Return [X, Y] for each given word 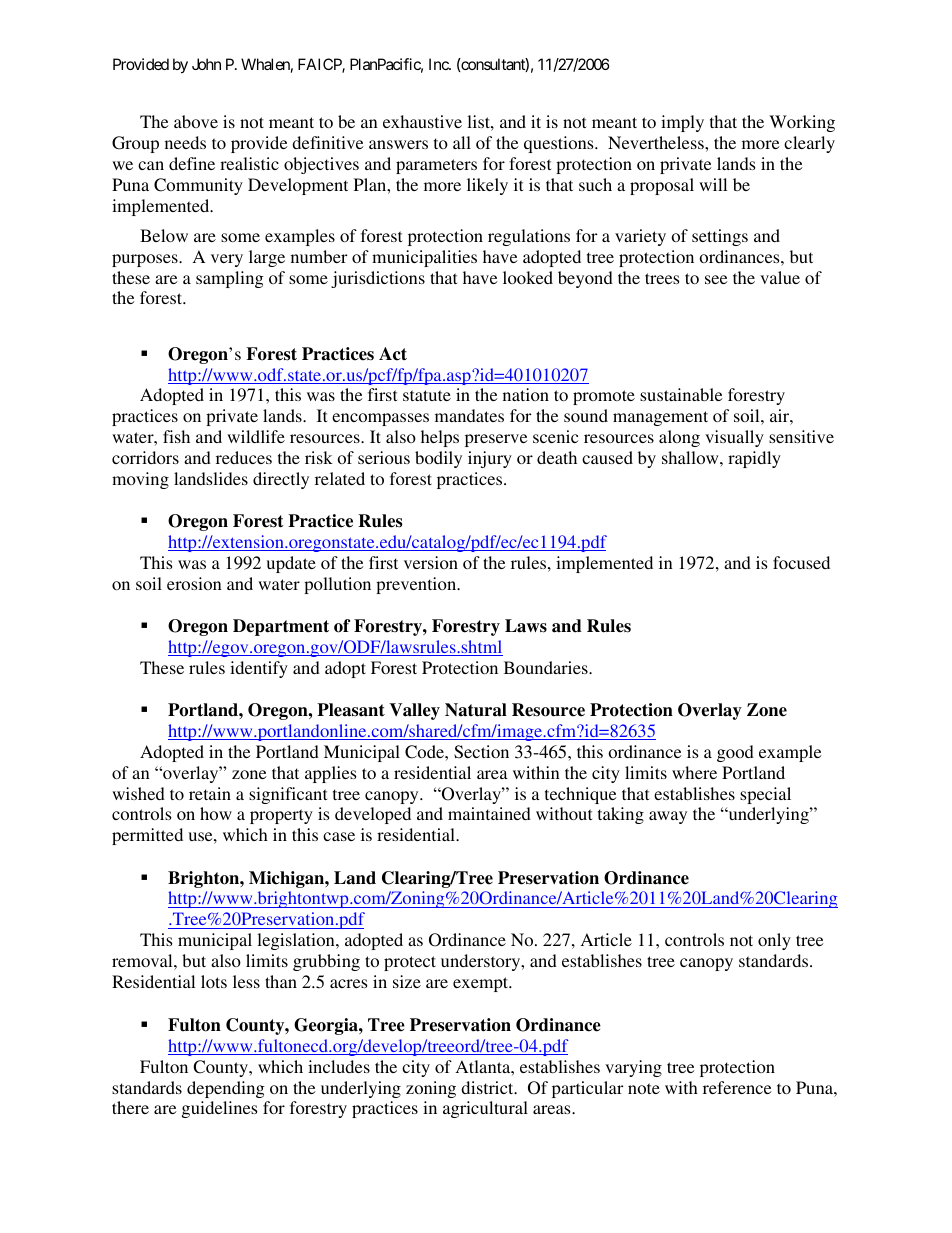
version [431, 562]
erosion [194, 583]
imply [682, 123]
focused [801, 562]
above [196, 121]
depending [226, 1089]
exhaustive [422, 121]
